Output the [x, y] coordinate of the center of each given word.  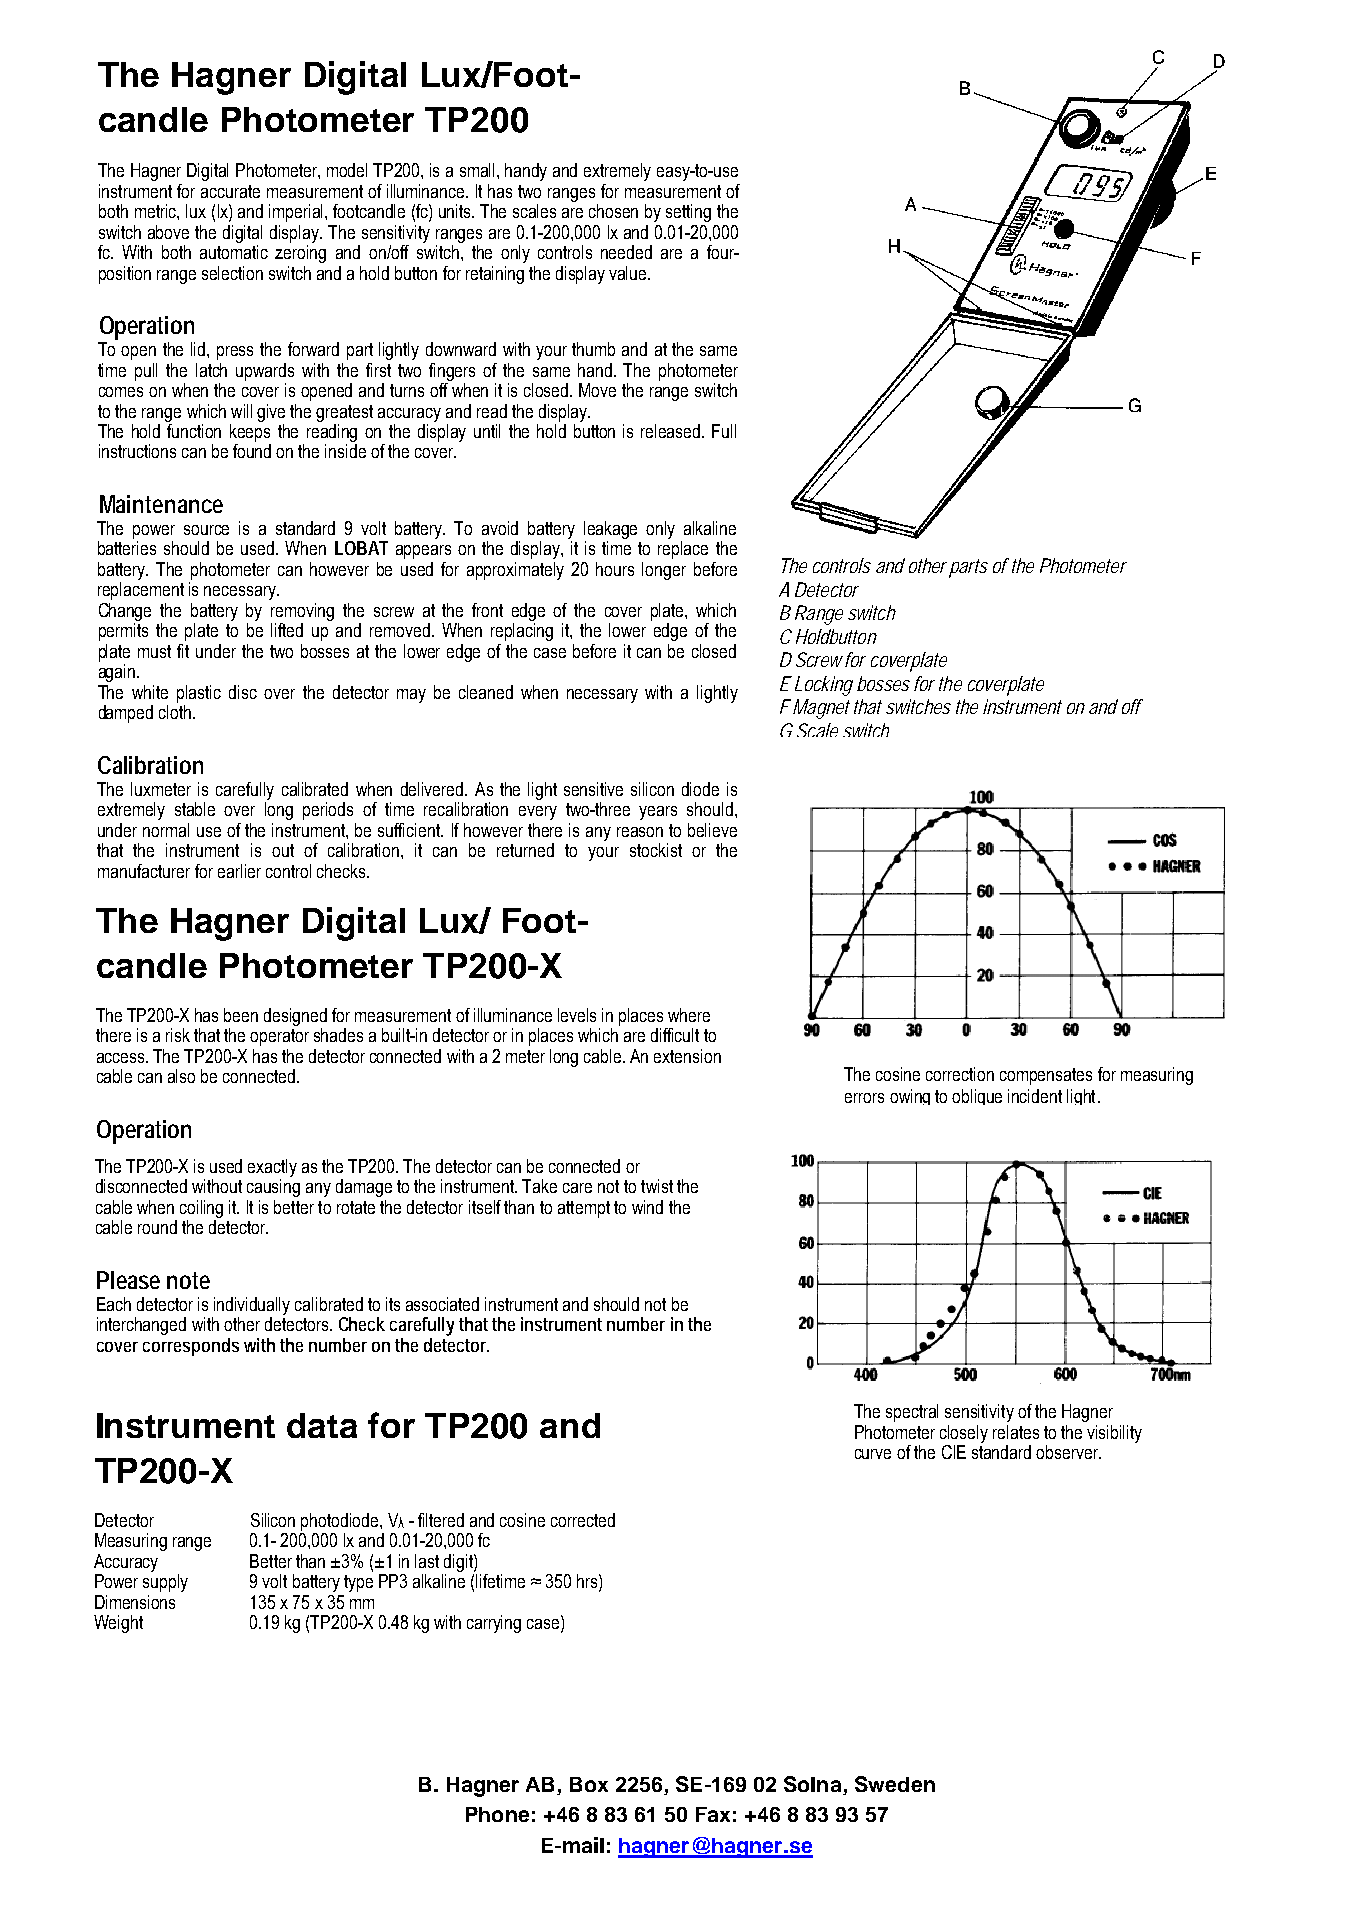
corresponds [191, 1347]
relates [1016, 1432]
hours [615, 569]
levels [577, 1015]
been [241, 1015]
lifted [287, 630]
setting [688, 213]
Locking [824, 686]
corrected [583, 1520]
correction [960, 1074]
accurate [230, 191]
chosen [613, 211]
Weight [118, 1624]
